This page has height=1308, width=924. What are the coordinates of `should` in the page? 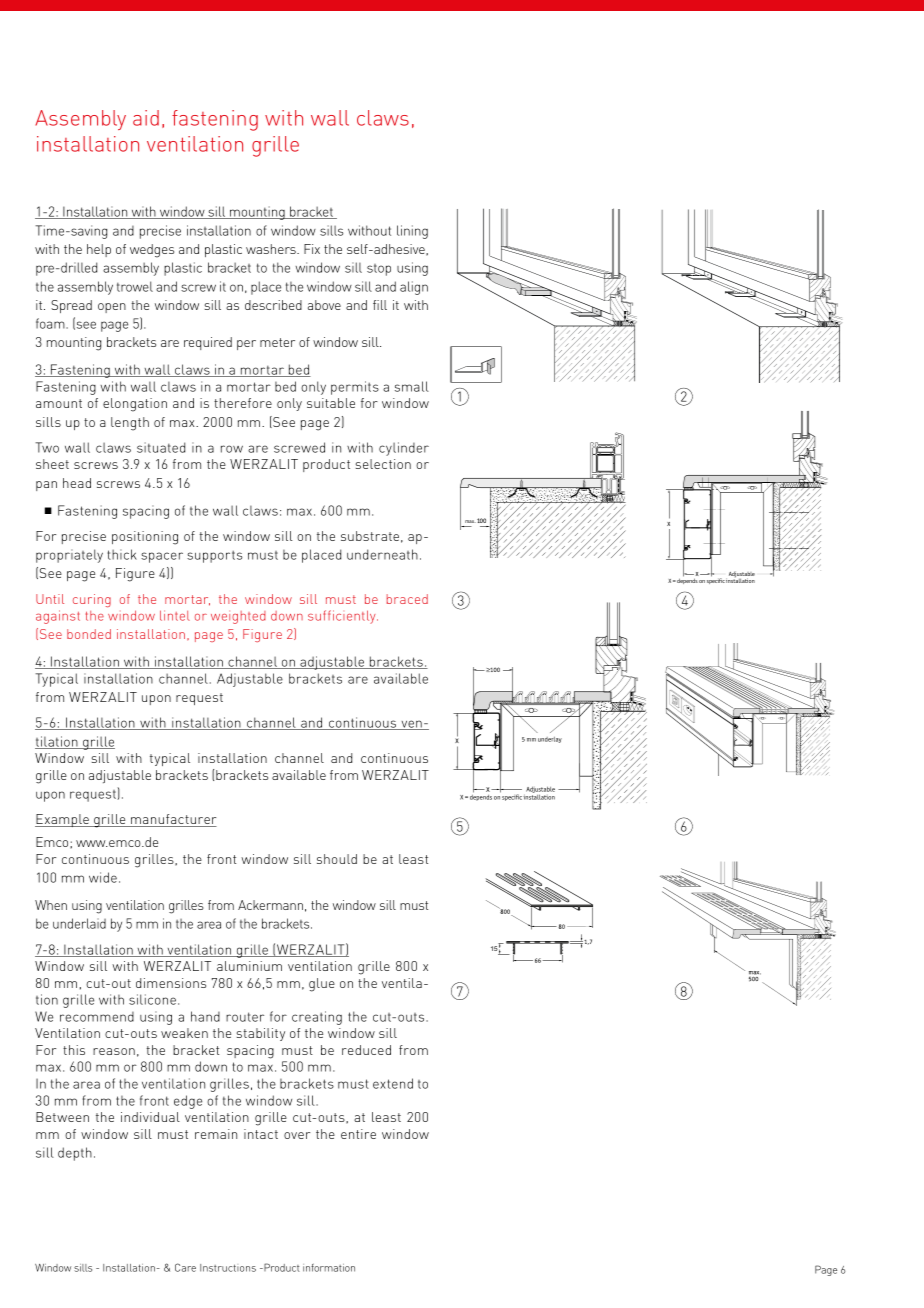 It's located at (337, 859).
